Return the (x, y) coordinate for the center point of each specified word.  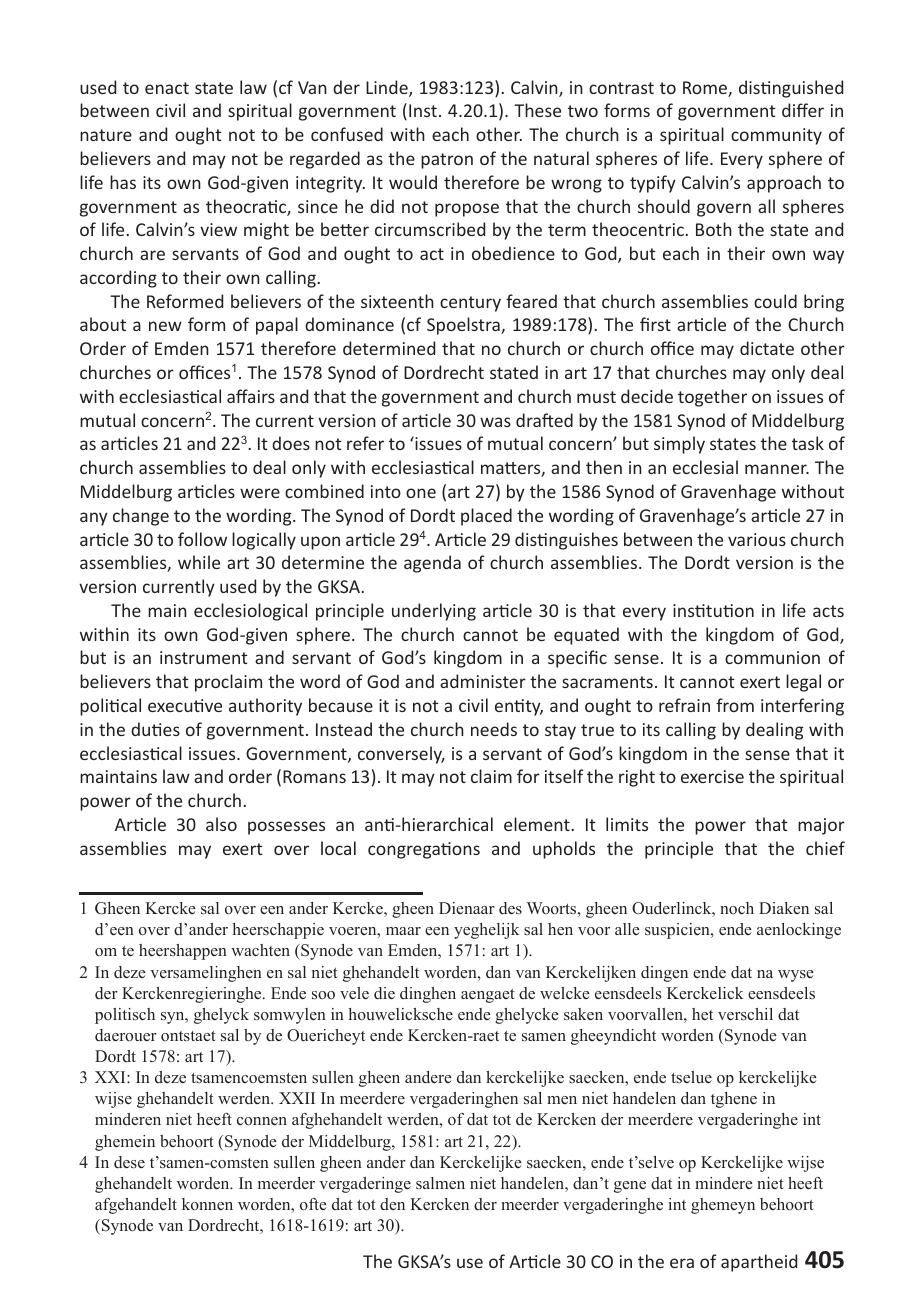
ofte (313, 1204)
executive (185, 705)
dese (129, 1162)
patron (447, 161)
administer (483, 681)
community (776, 136)
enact (167, 88)
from (735, 705)
